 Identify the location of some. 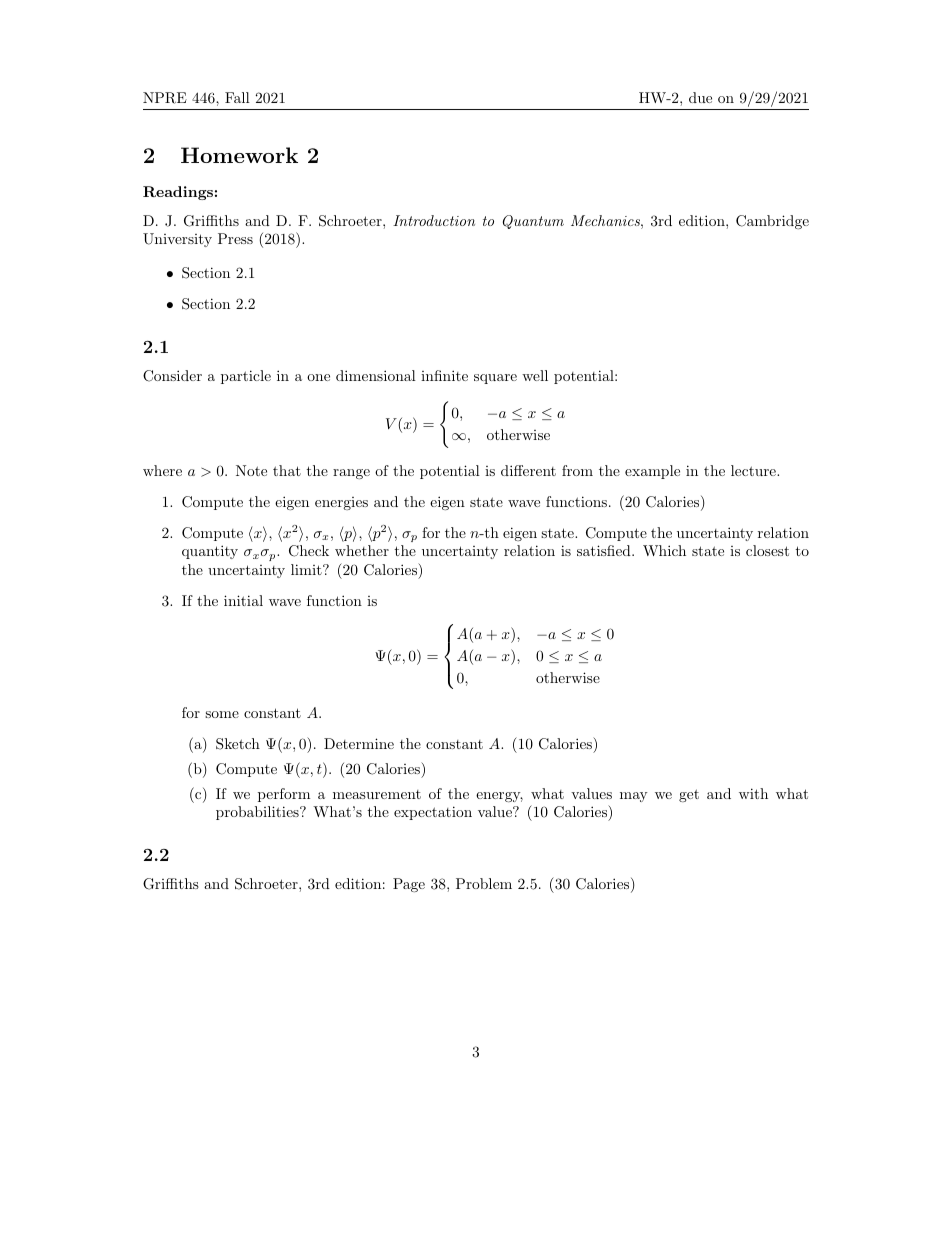
(222, 714).
